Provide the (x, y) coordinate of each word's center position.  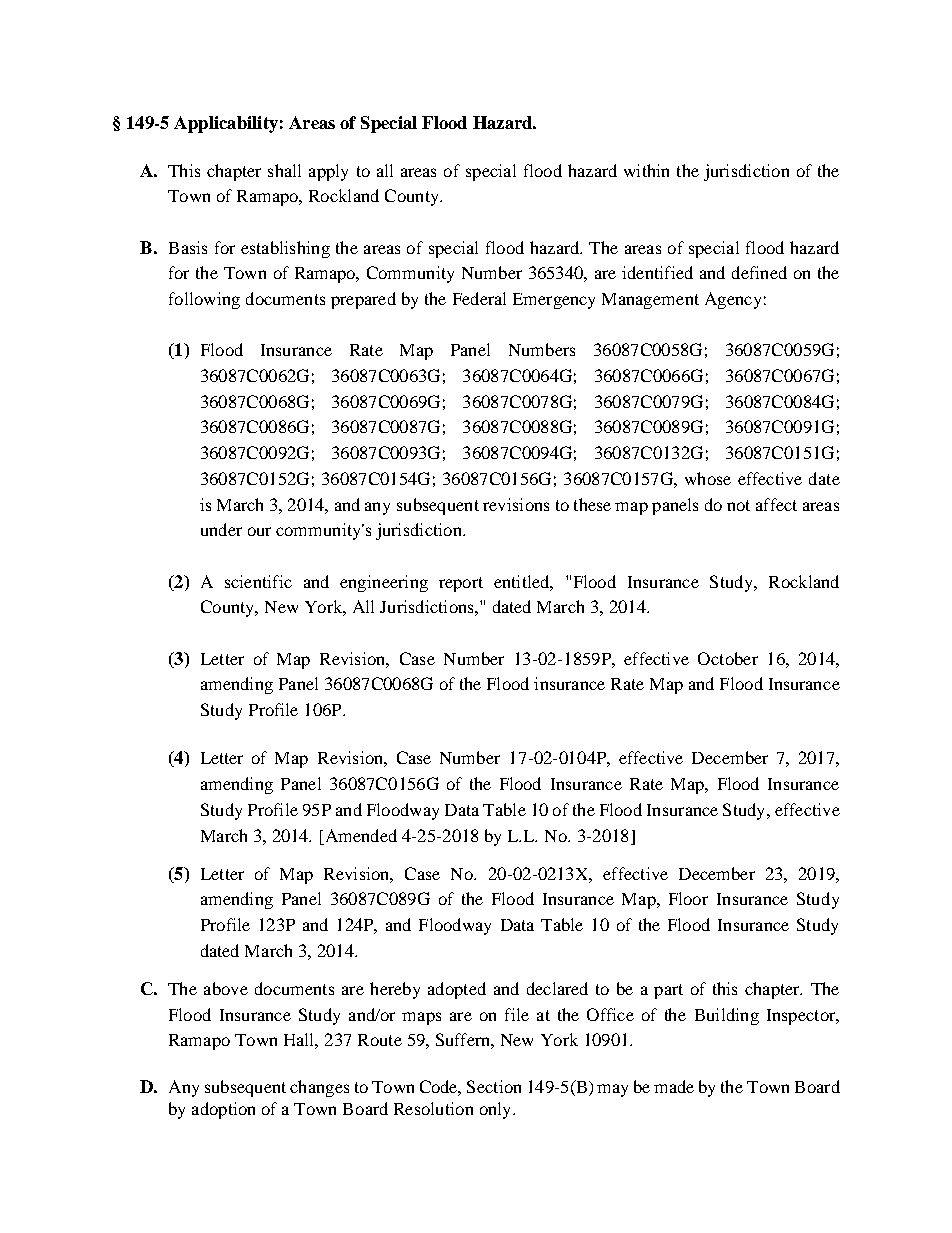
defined (759, 272)
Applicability (226, 124)
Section (494, 1086)
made (674, 1086)
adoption (223, 1110)
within (646, 170)
